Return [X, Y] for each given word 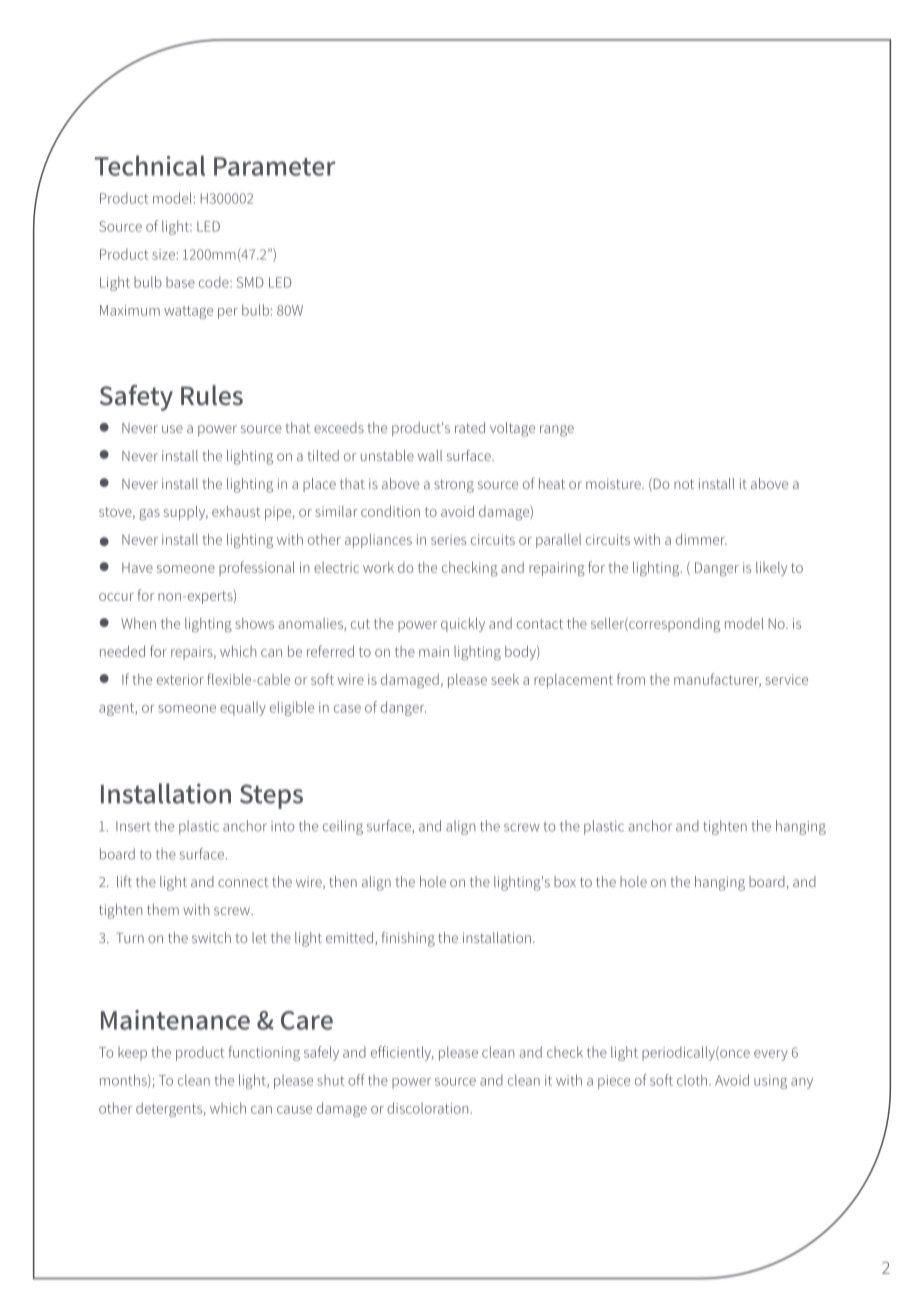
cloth [693, 1080]
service [786, 679]
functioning [264, 1053]
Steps [271, 796]
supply [186, 512]
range [557, 431]
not [684, 484]
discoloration [427, 1108]
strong [454, 486]
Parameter [274, 166]
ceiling [343, 827]
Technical [150, 165]
